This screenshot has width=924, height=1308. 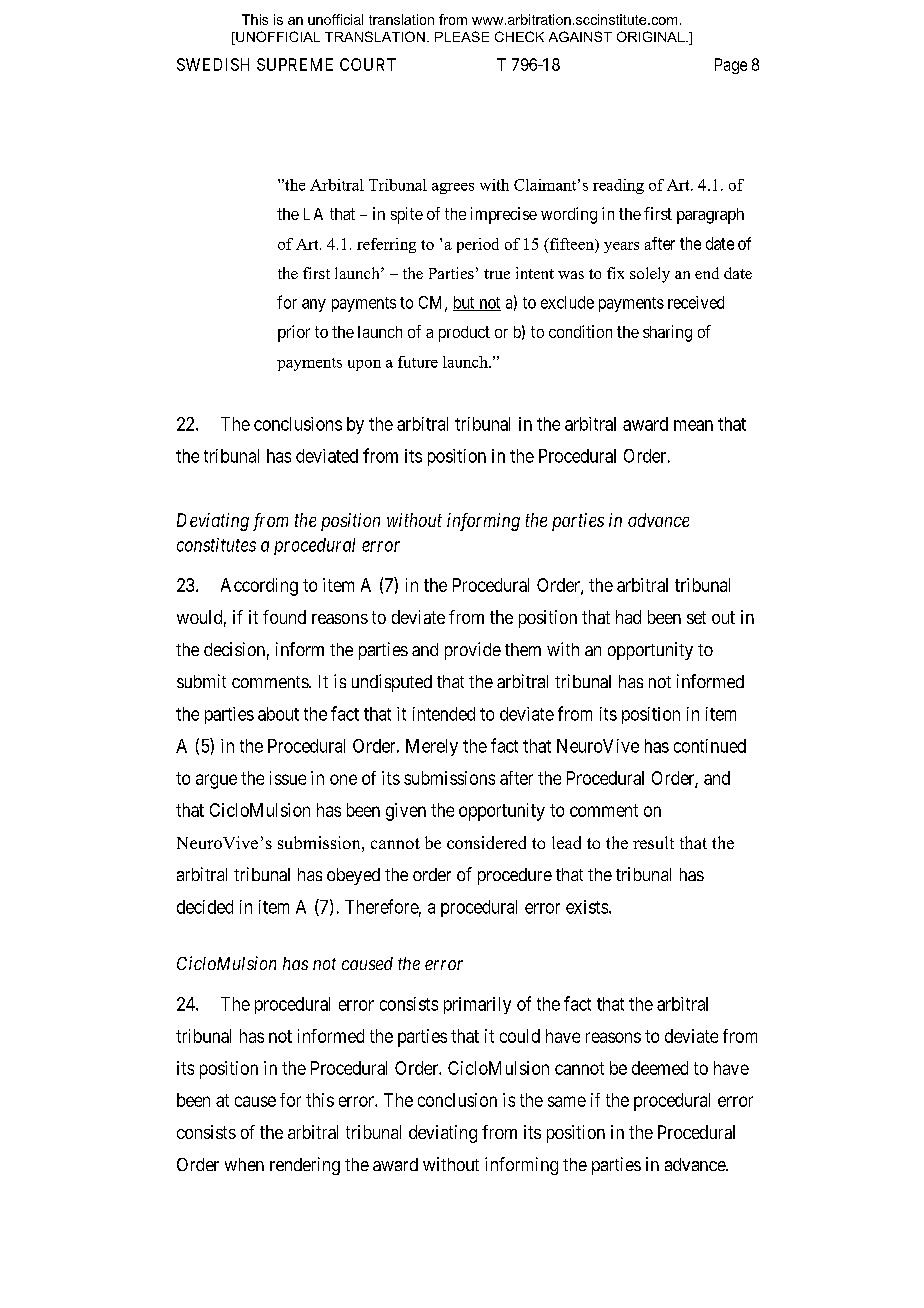 What do you see at coordinates (696, 617) in the screenshot?
I see `set` at bounding box center [696, 617].
